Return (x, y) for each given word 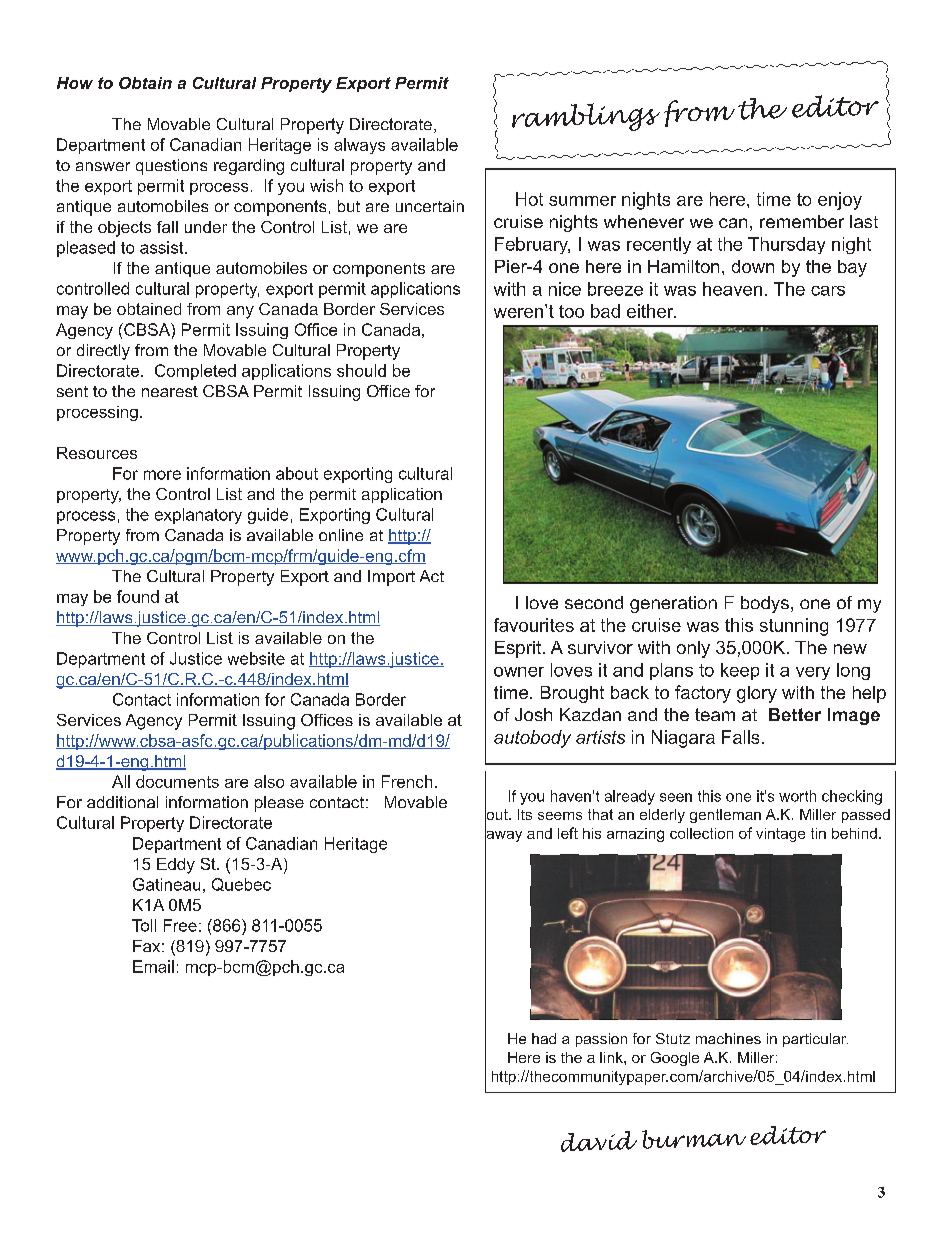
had (544, 1038)
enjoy (840, 201)
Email (153, 966)
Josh (533, 714)
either (651, 311)
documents (177, 781)
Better (795, 714)
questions (171, 167)
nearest (170, 391)
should (361, 370)
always (359, 146)
